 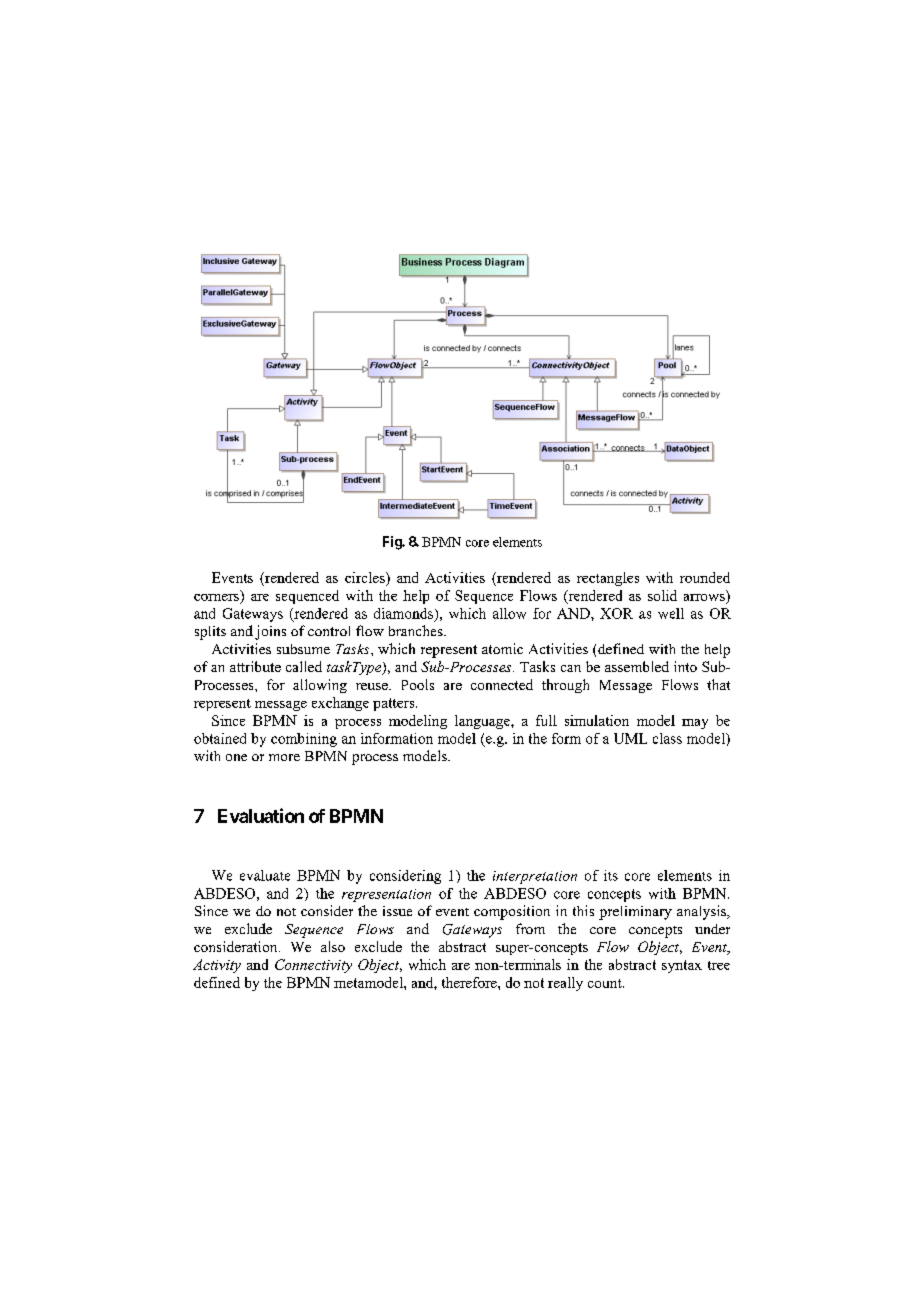 I want to click on therefore, so click(x=470, y=982).
